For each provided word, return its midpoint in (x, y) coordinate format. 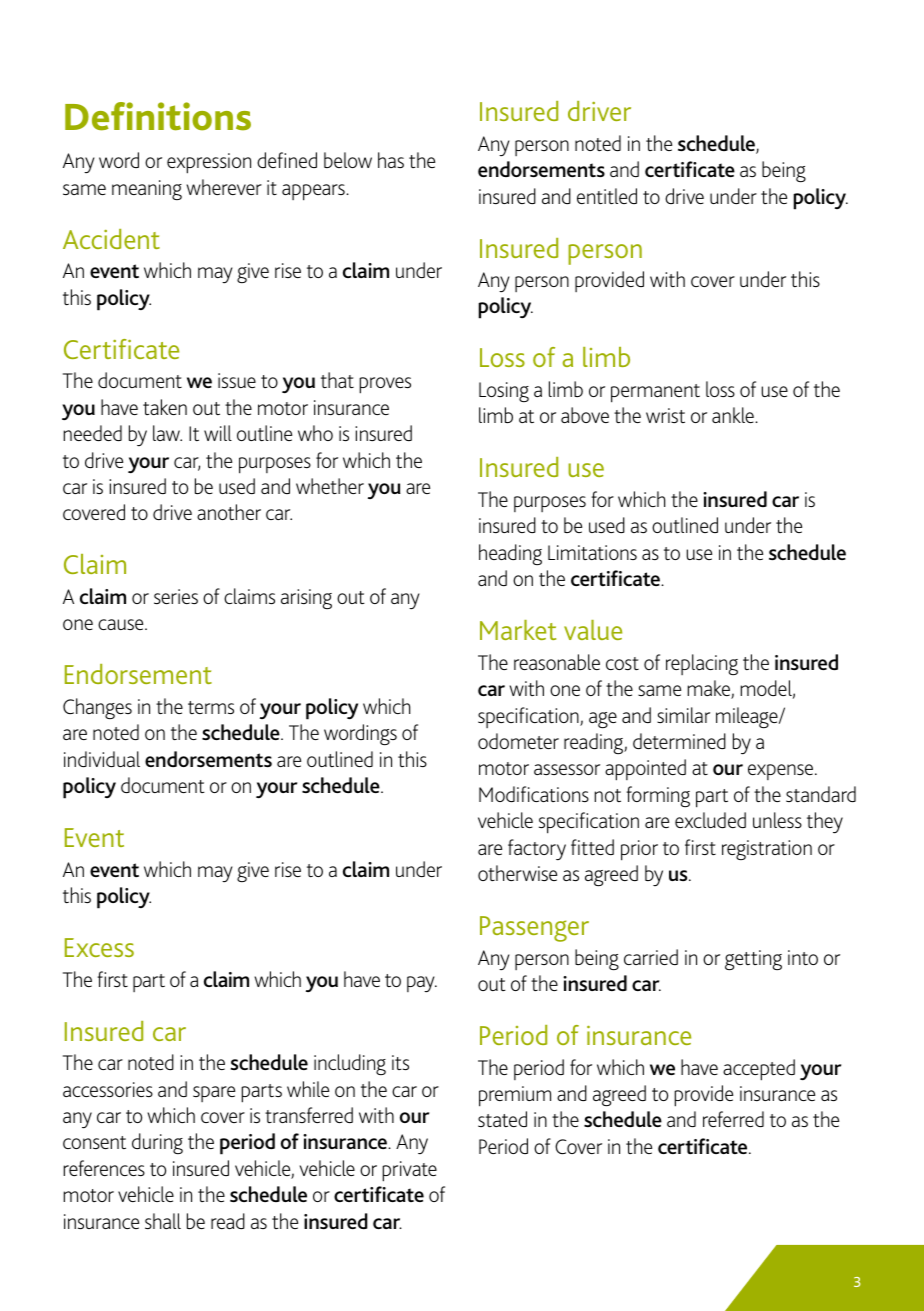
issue (237, 380)
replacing (702, 664)
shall (163, 1221)
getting (753, 960)
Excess (99, 947)
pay (422, 984)
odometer (518, 741)
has (391, 160)
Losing (504, 392)
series (176, 596)
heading (510, 554)
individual (102, 759)
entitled (607, 196)
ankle (734, 415)
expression (209, 163)
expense (782, 772)
